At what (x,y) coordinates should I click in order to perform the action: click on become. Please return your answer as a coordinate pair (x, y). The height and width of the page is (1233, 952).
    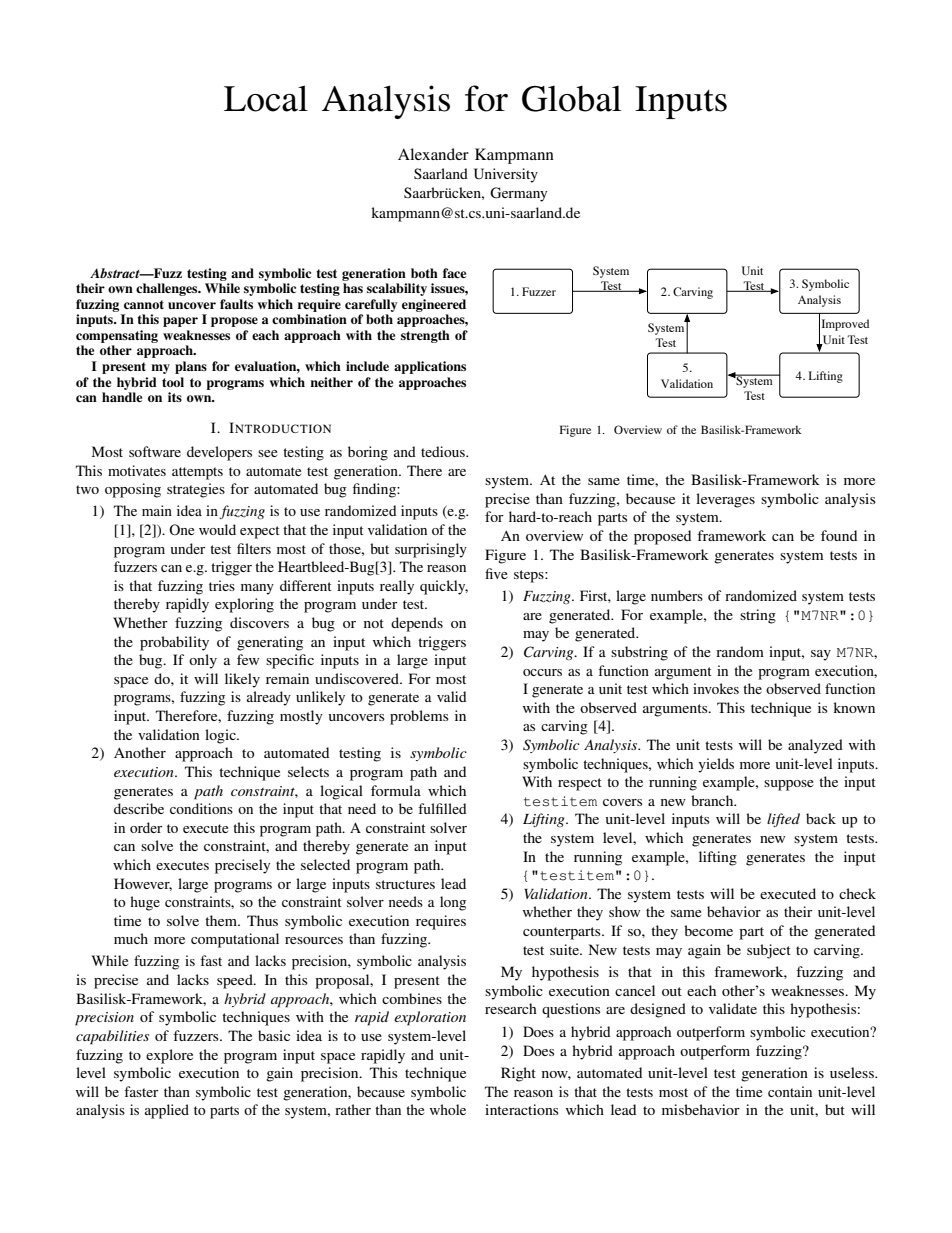
    Looking at the image, I should click on (708, 930).
